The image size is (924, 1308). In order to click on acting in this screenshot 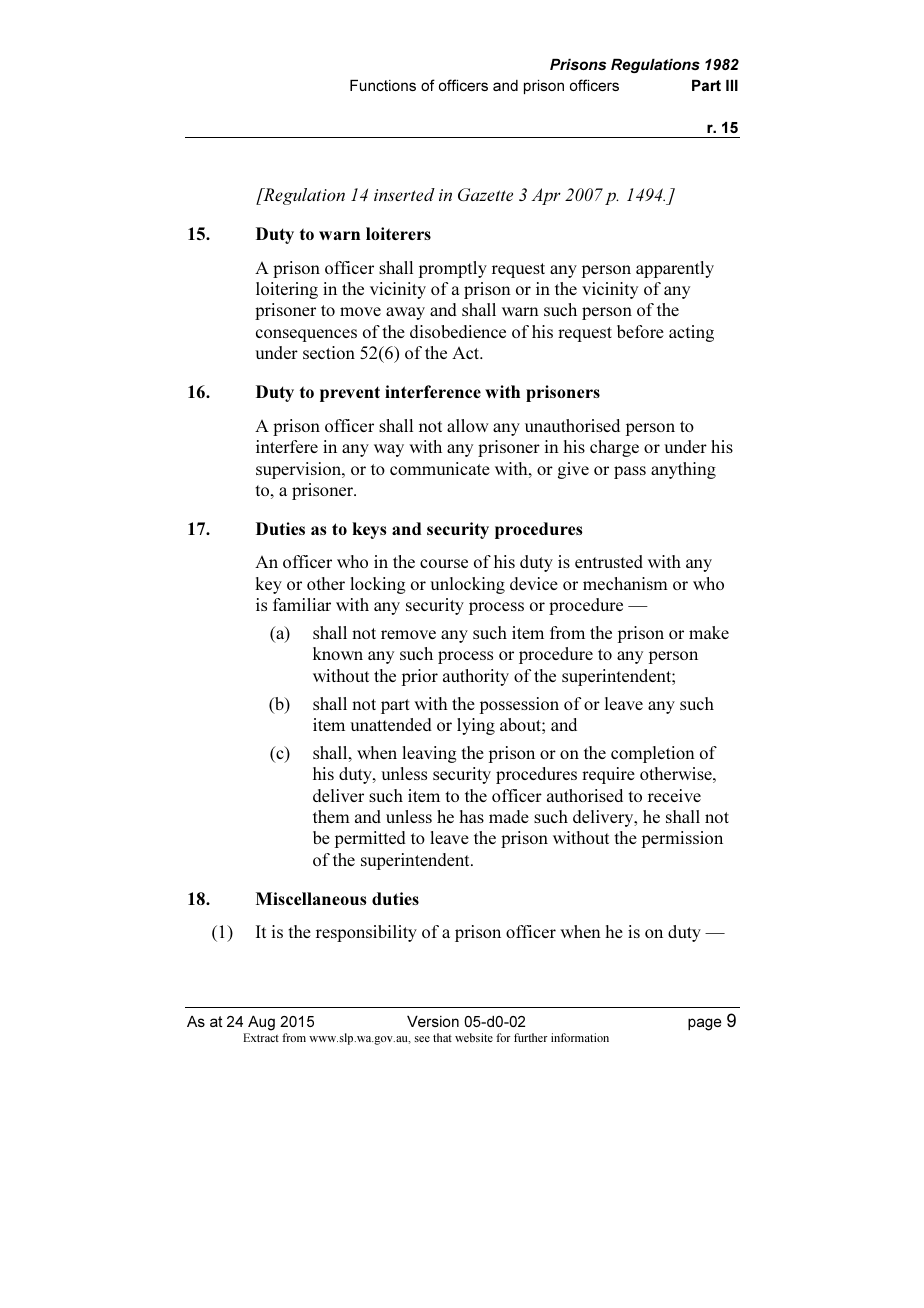, I will do `click(691, 333)`.
